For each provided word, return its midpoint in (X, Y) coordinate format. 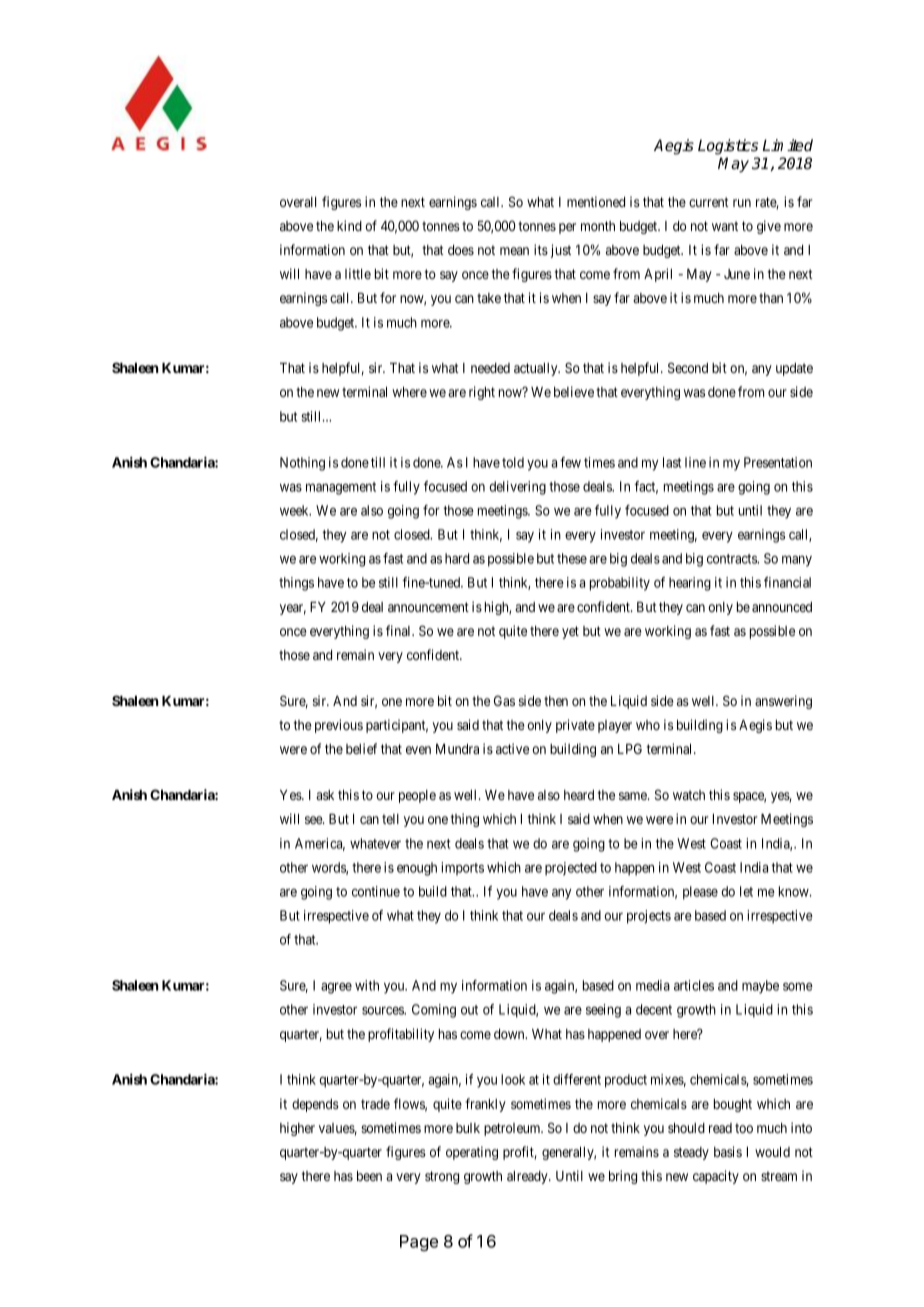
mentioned (596, 201)
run (742, 203)
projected (571, 869)
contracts (733, 559)
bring (623, 1177)
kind (349, 225)
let (746, 891)
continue (376, 891)
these (572, 558)
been (369, 1176)
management (341, 488)
